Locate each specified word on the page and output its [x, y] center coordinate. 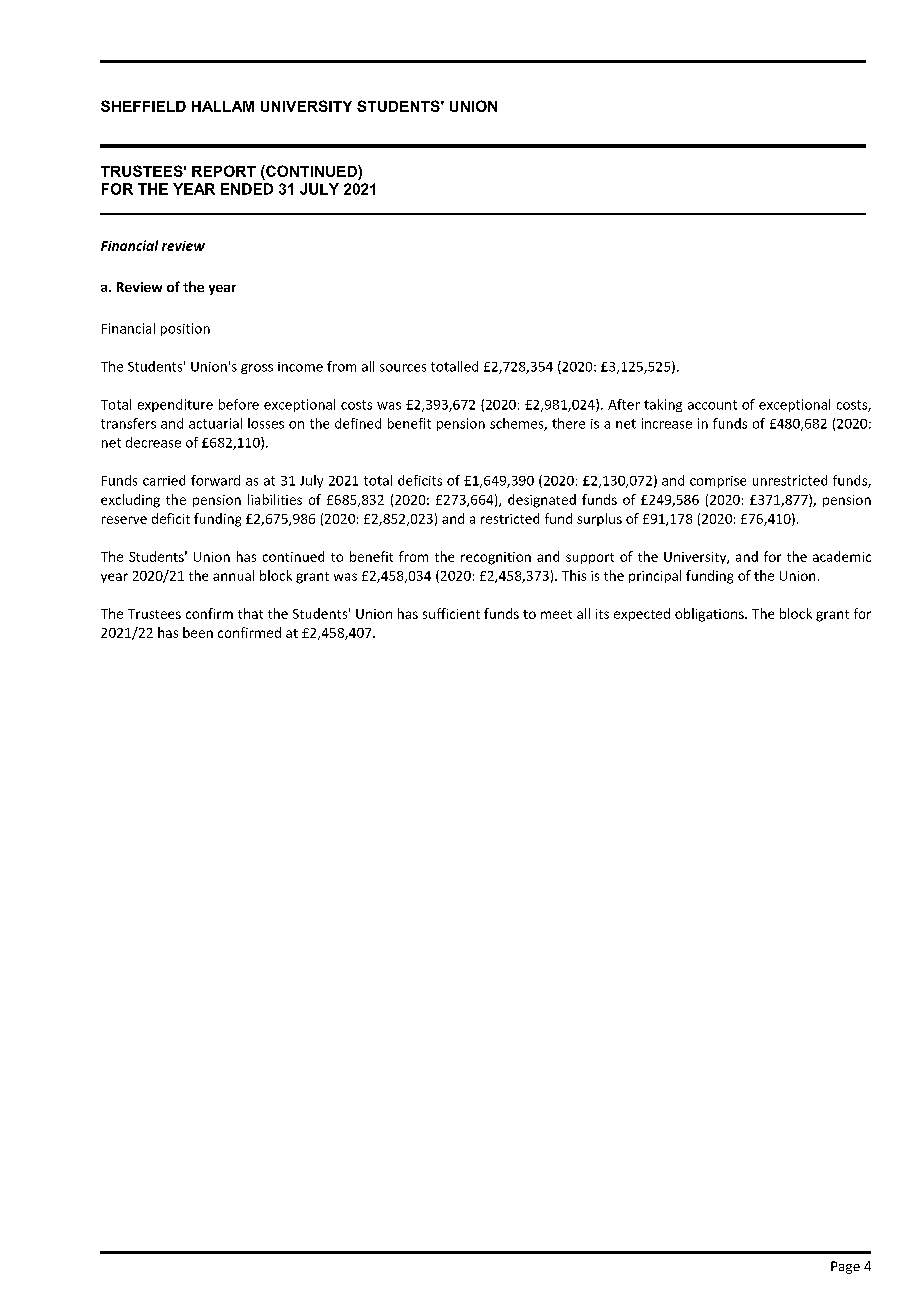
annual [233, 575]
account [712, 405]
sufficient [451, 613]
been [198, 632]
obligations [710, 615]
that [250, 613]
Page [845, 1267]
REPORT [224, 171]
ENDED [247, 189]
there [568, 423]
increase [667, 423]
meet [556, 614]
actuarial [215, 423]
